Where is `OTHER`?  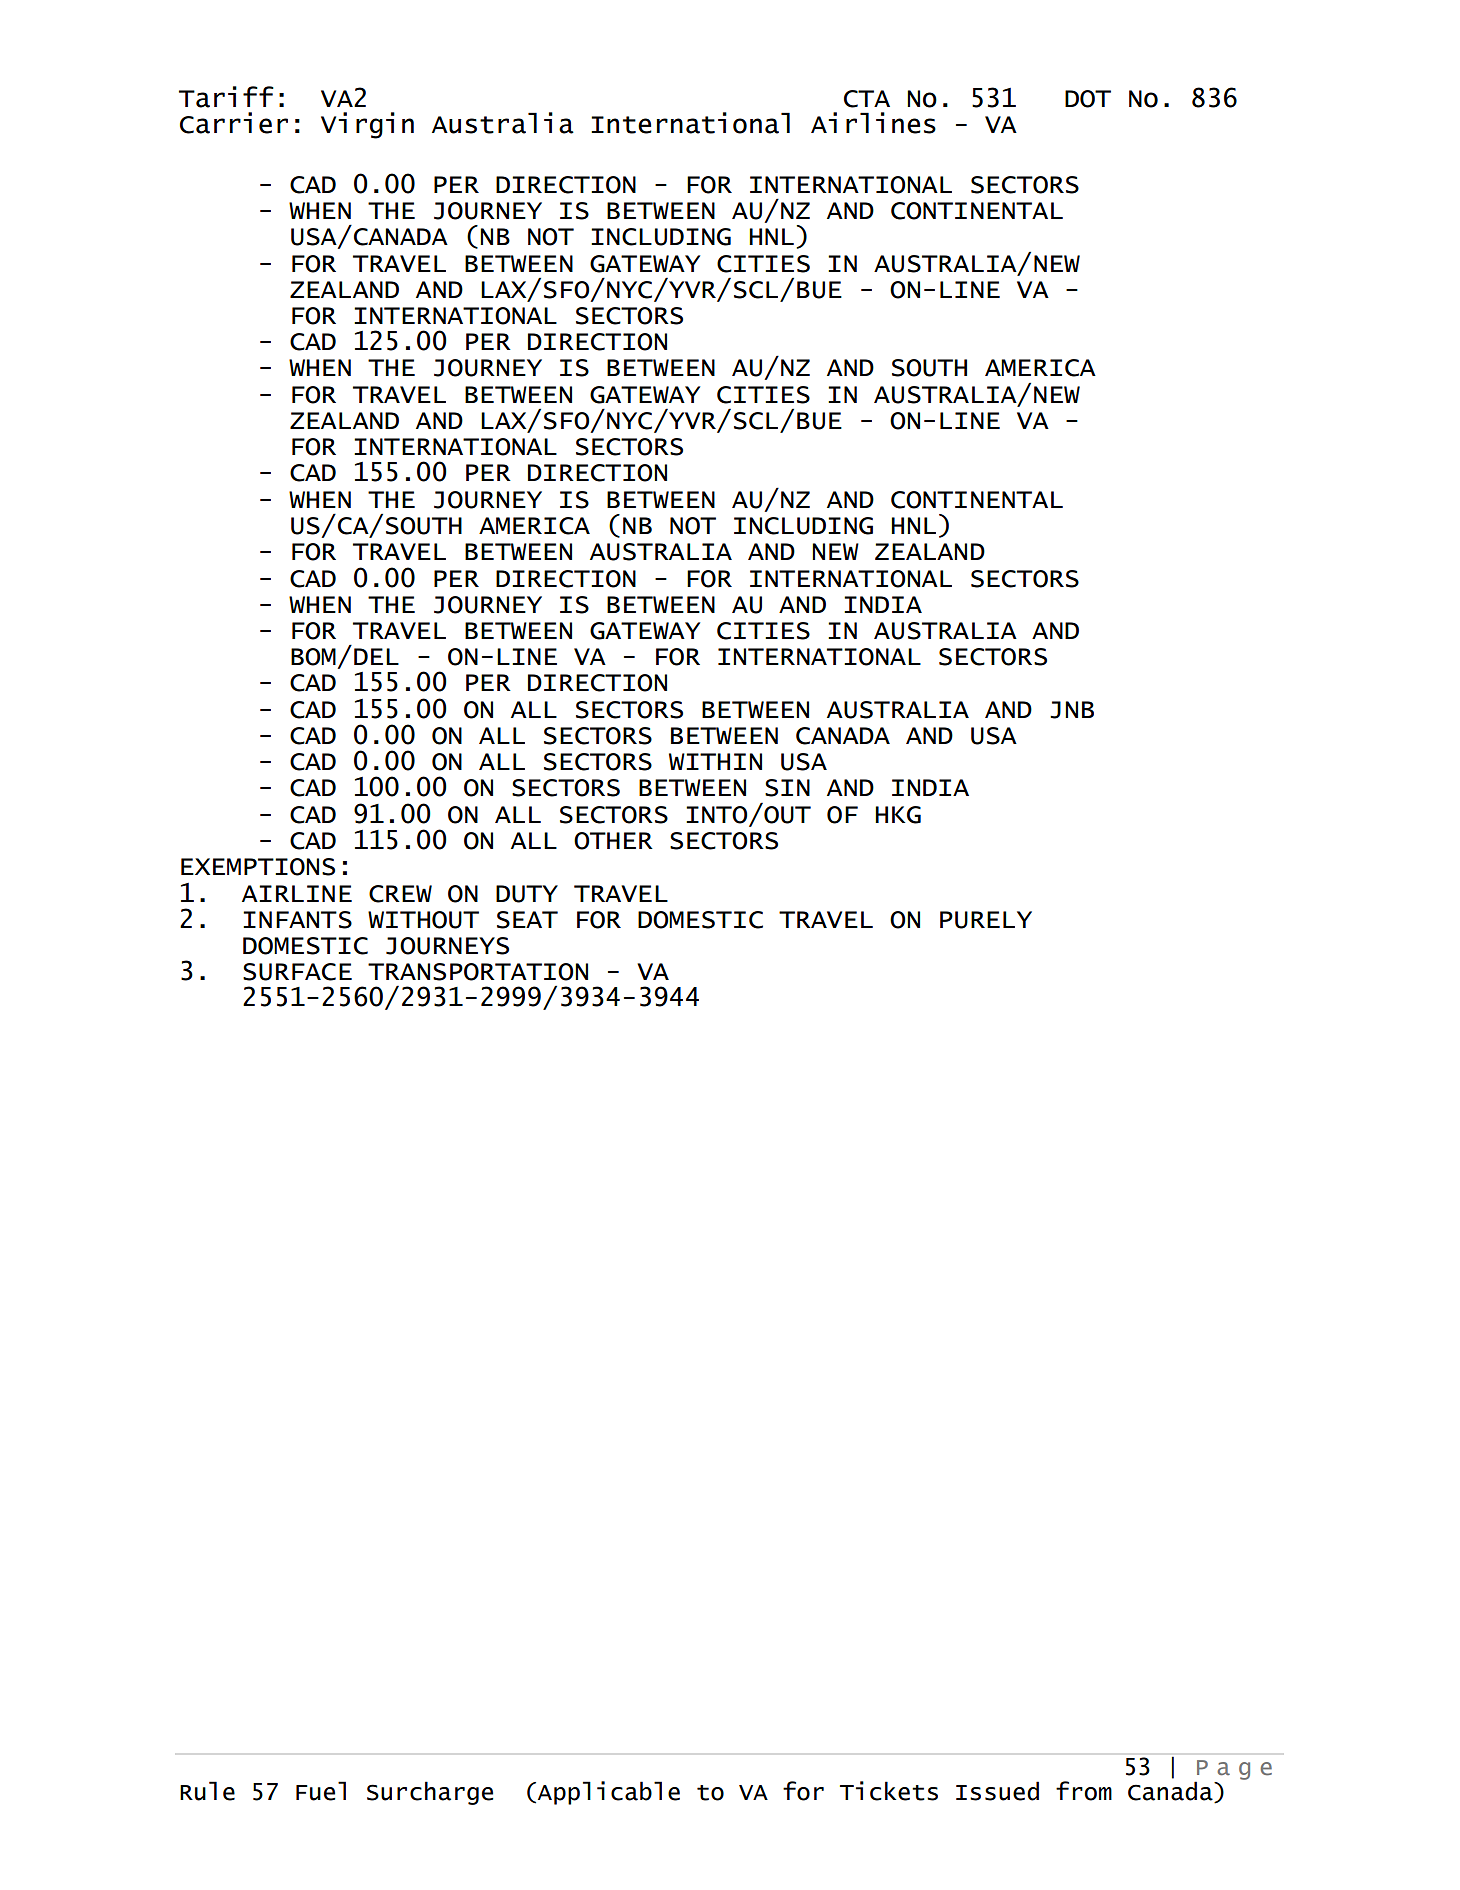 OTHER is located at coordinates (613, 841).
